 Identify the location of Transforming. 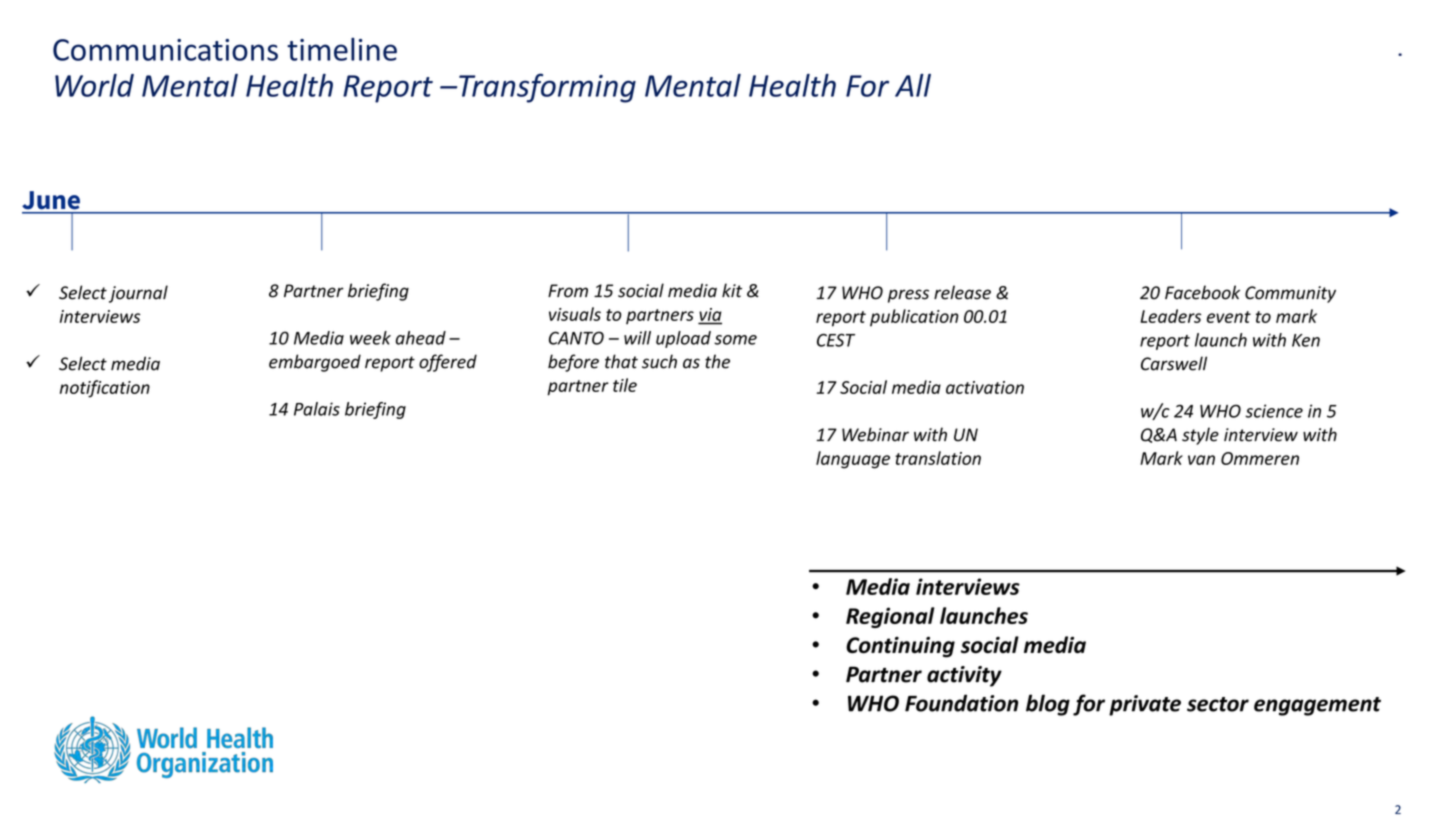
(547, 88).
